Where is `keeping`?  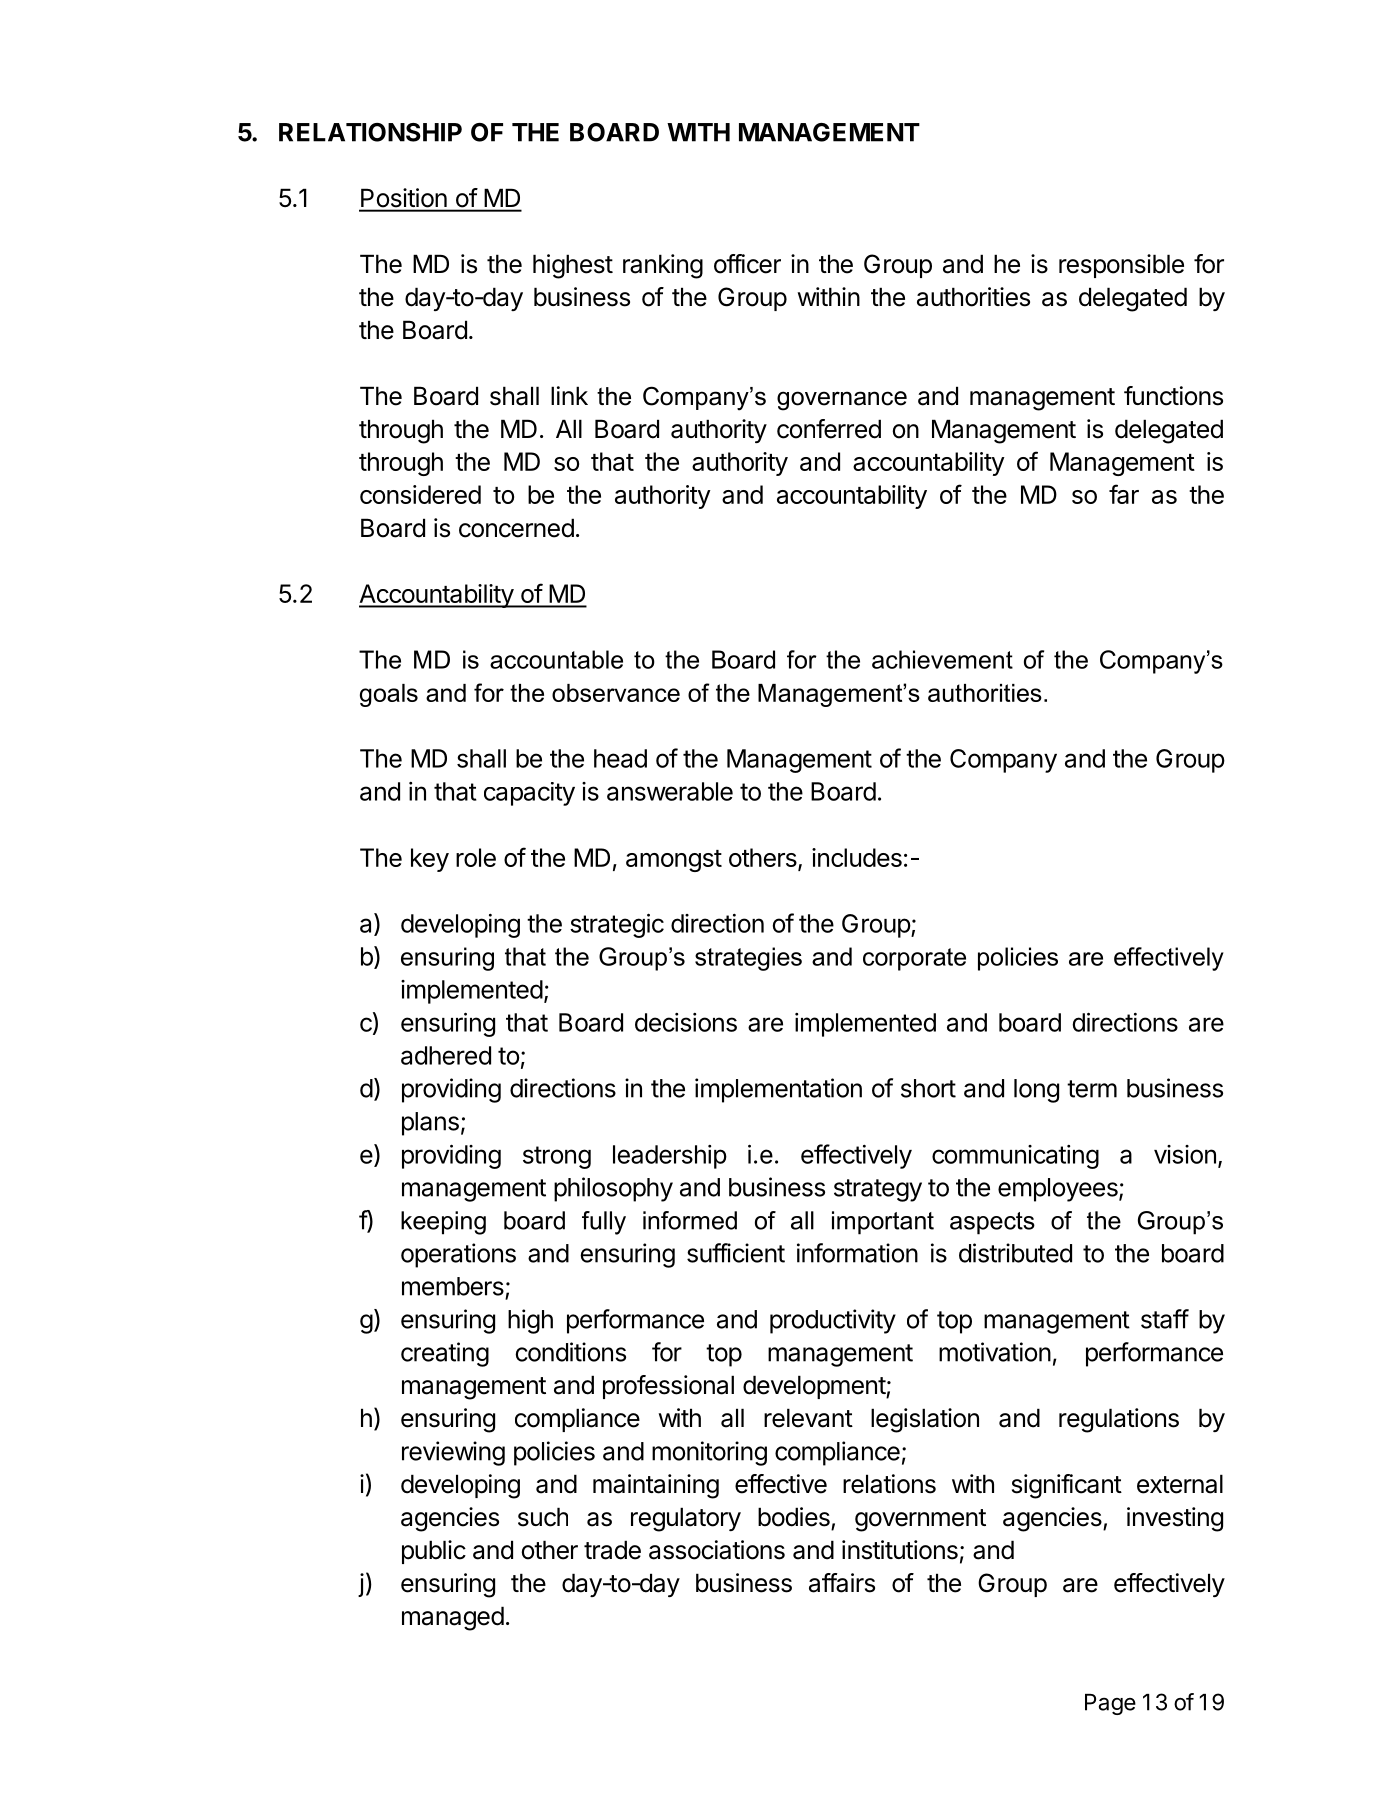 keeping is located at coordinates (443, 1223).
